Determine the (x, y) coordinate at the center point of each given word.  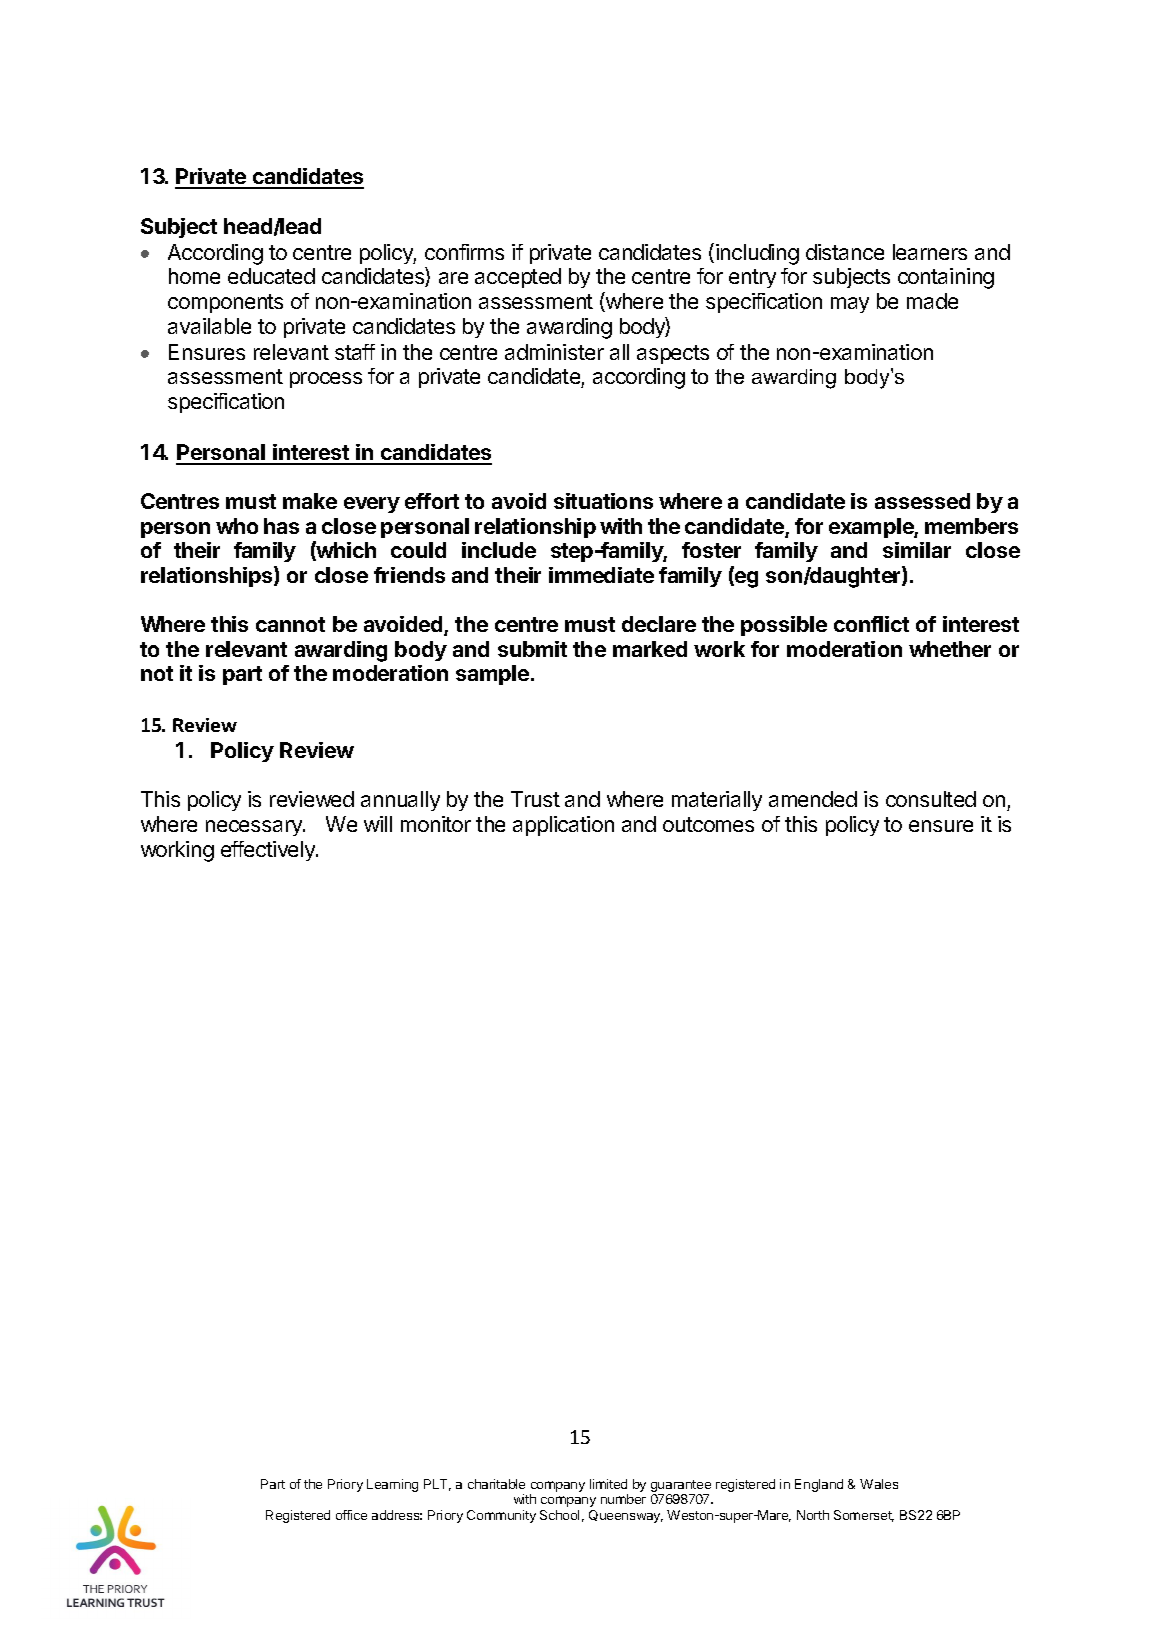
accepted (518, 278)
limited (608, 1484)
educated (271, 276)
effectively (269, 851)
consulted (931, 799)
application (563, 826)
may (850, 305)
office (351, 1515)
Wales (879, 1484)
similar (917, 550)
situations (603, 501)
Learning (392, 1485)
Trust (535, 799)
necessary (255, 828)
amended (813, 799)
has (281, 526)
